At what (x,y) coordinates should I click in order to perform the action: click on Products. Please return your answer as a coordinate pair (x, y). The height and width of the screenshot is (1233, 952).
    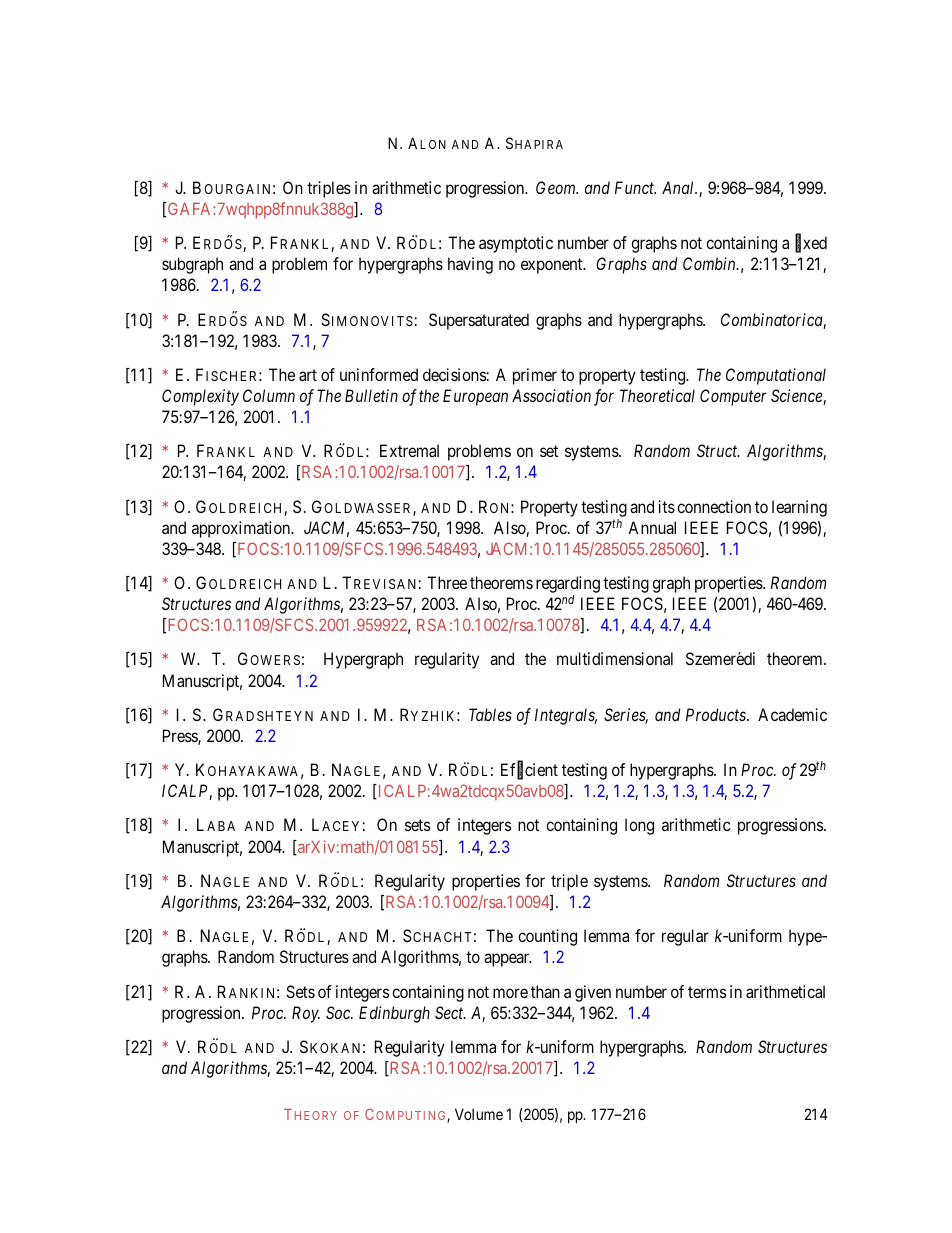
    Looking at the image, I should click on (717, 714).
